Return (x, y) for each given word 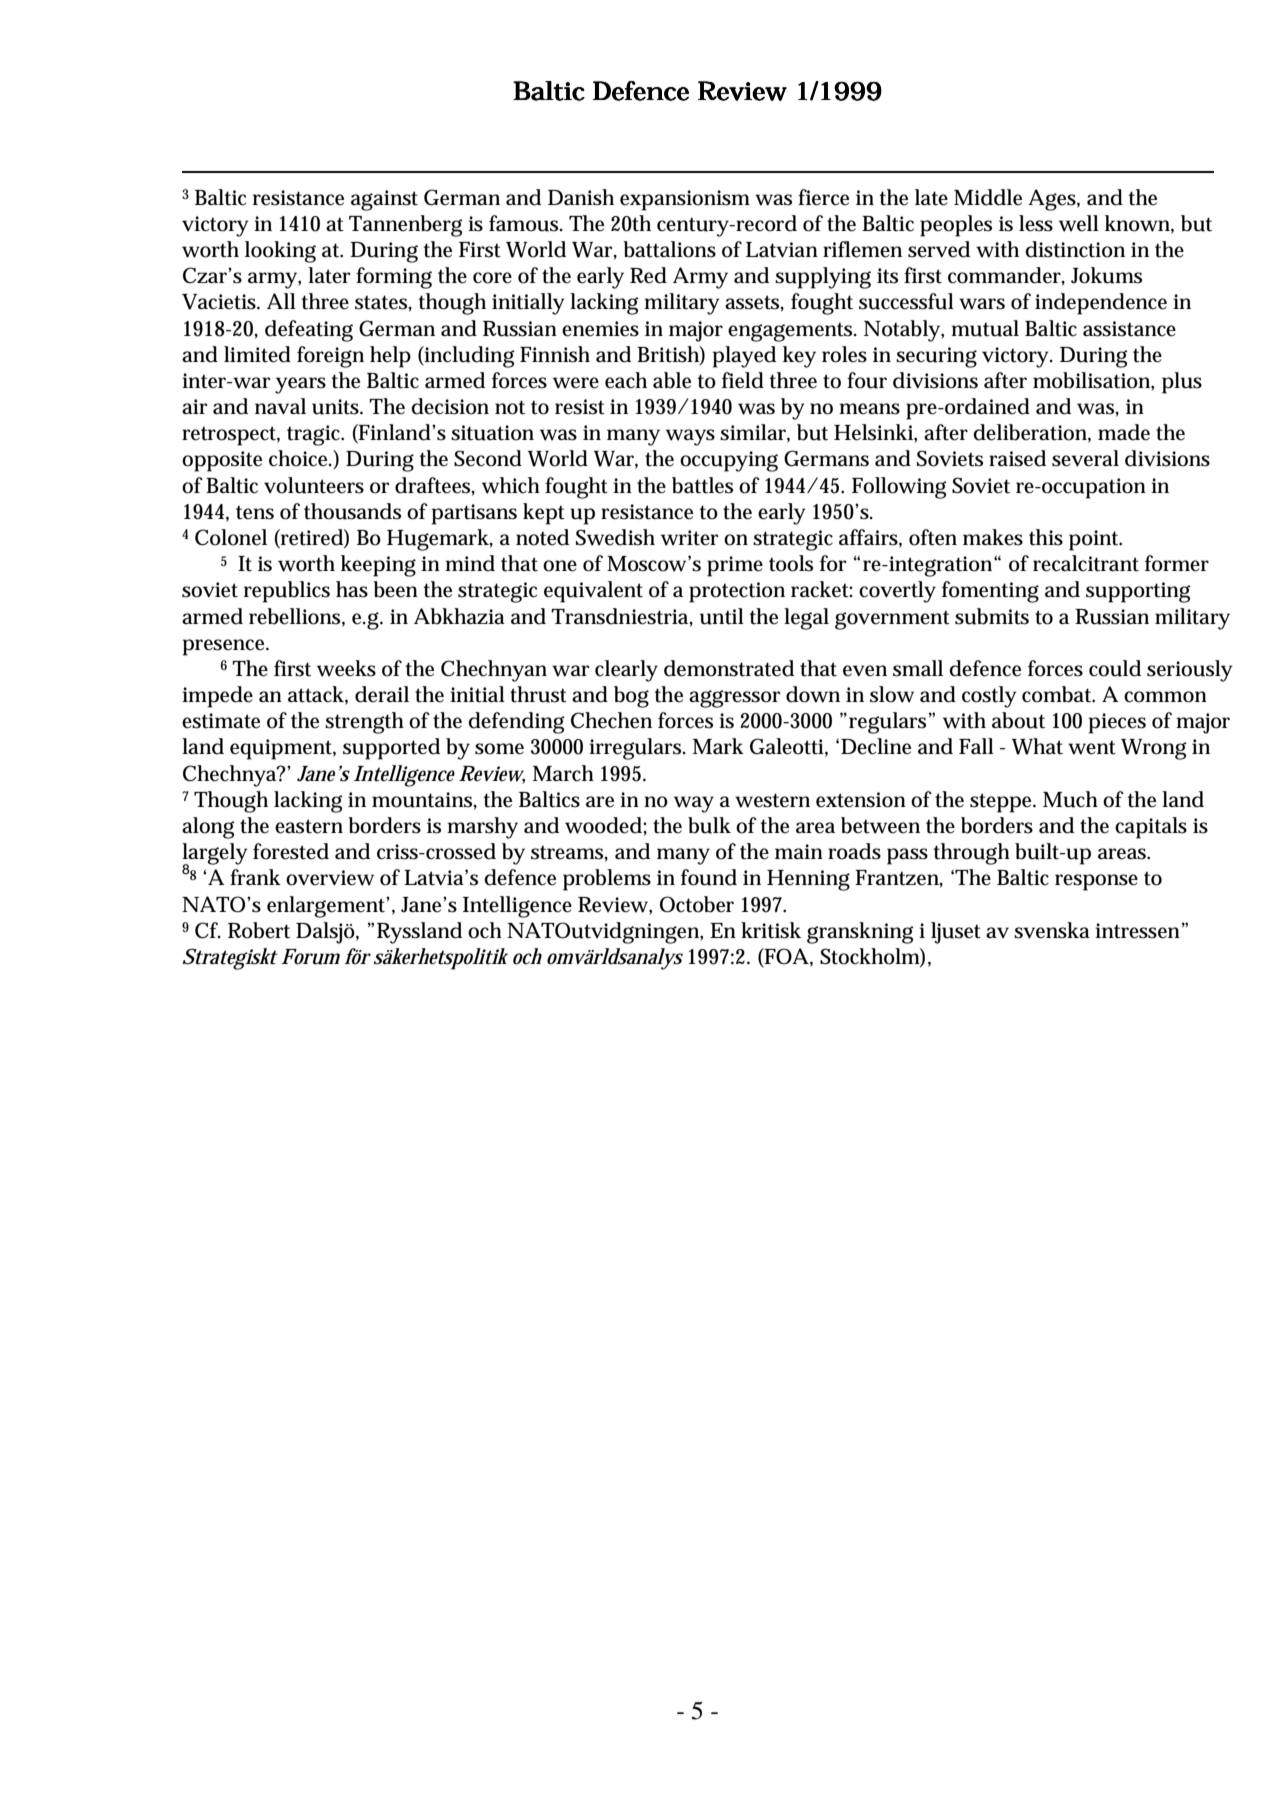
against (384, 200)
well (1079, 223)
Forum (310, 957)
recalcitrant (1086, 563)
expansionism (685, 200)
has (352, 589)
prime (735, 566)
